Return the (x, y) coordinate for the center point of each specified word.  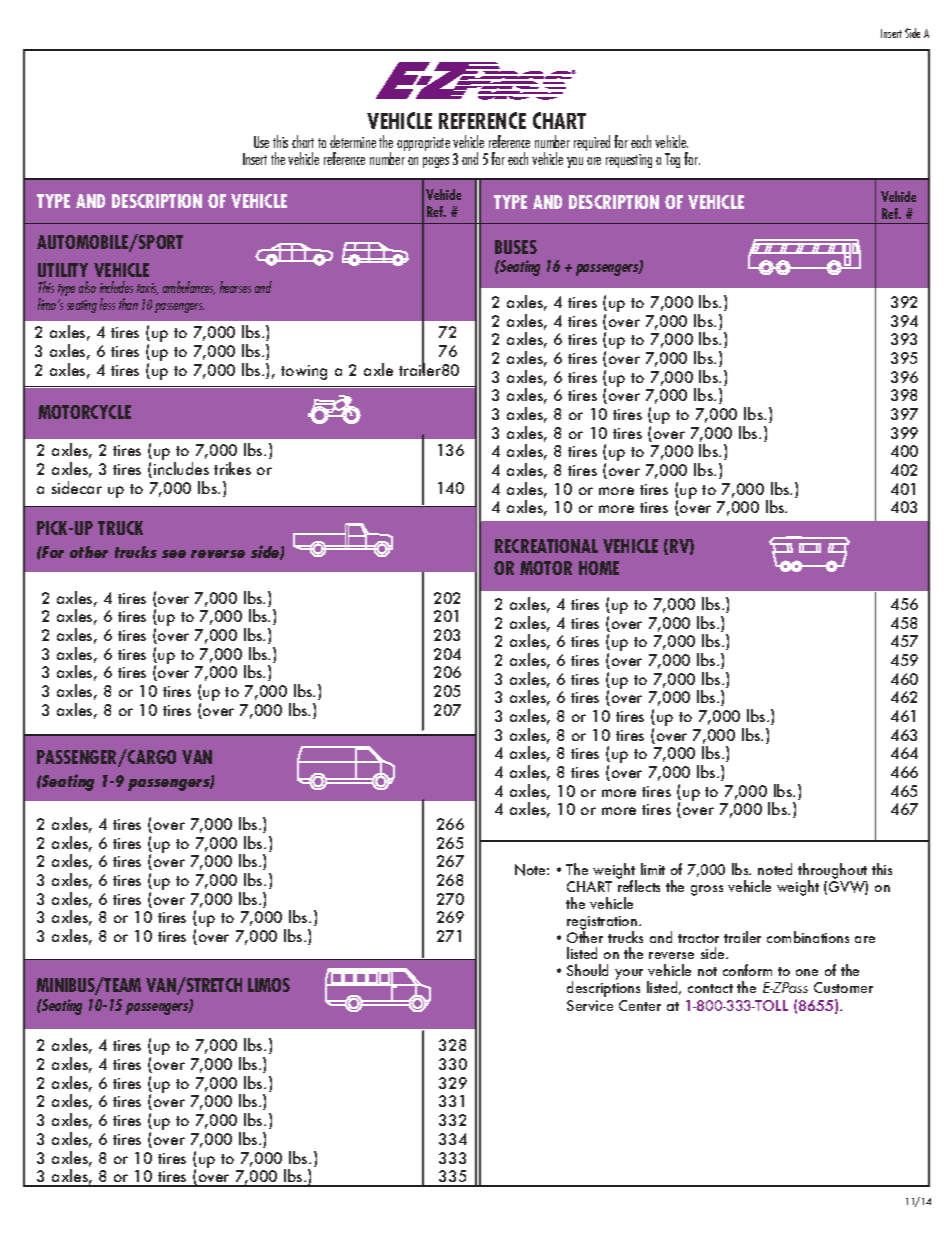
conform (747, 970)
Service (590, 1005)
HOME (599, 568)
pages (436, 162)
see (174, 554)
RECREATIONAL (546, 546)
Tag (672, 160)
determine (353, 141)
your (629, 974)
